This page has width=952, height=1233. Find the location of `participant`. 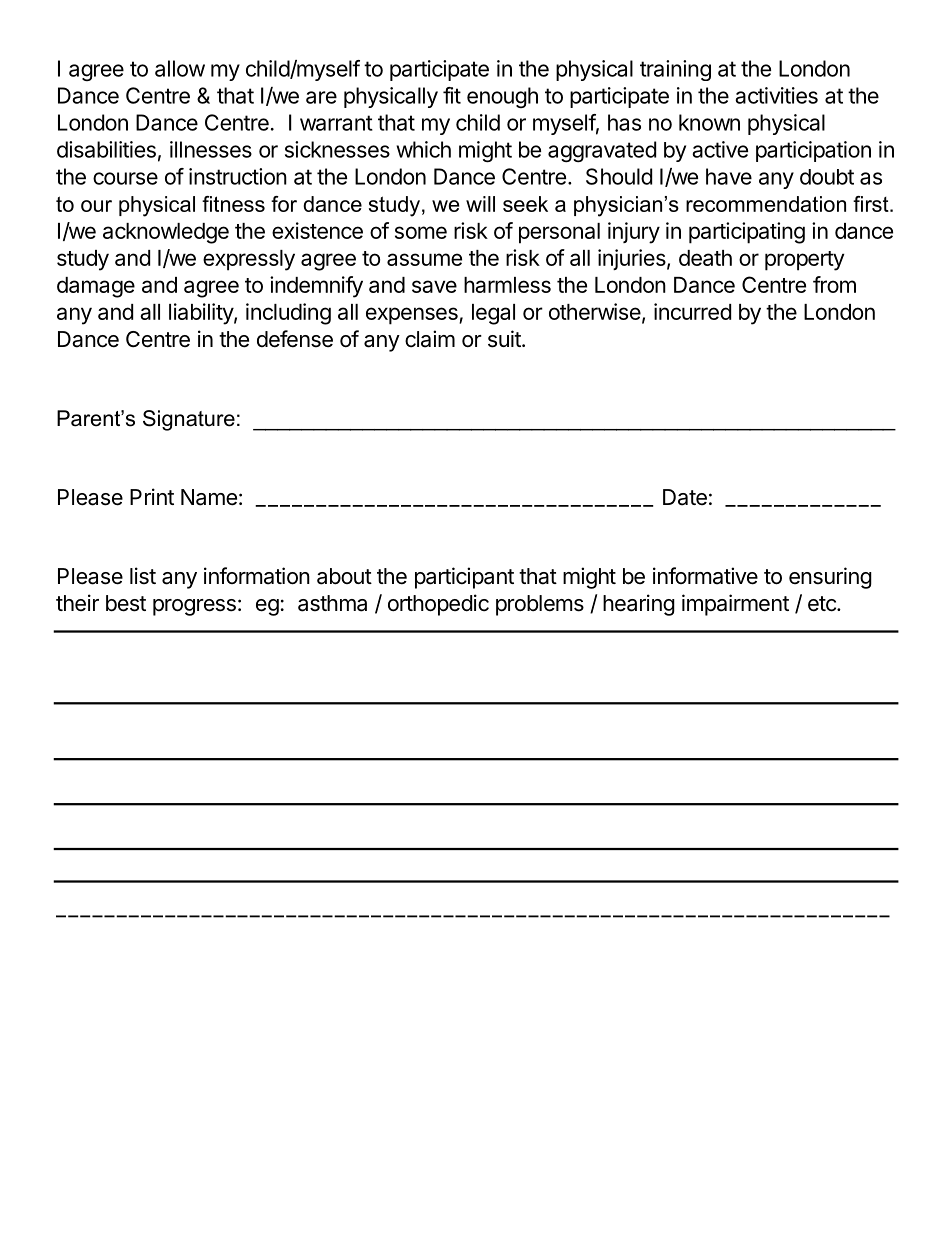

participant is located at coordinates (464, 578).
